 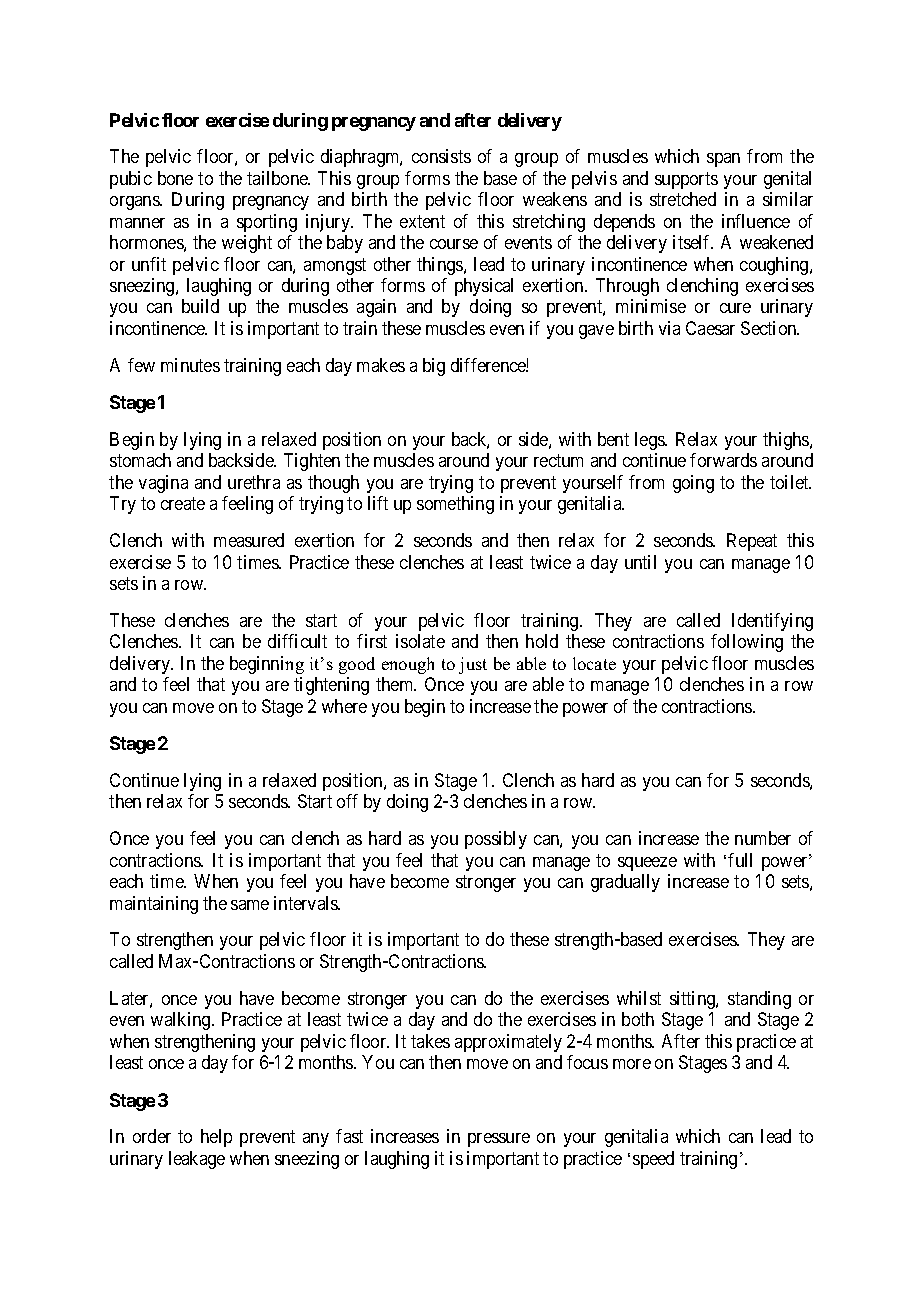 What do you see at coordinates (473, 665) in the screenshot?
I see `just` at bounding box center [473, 665].
